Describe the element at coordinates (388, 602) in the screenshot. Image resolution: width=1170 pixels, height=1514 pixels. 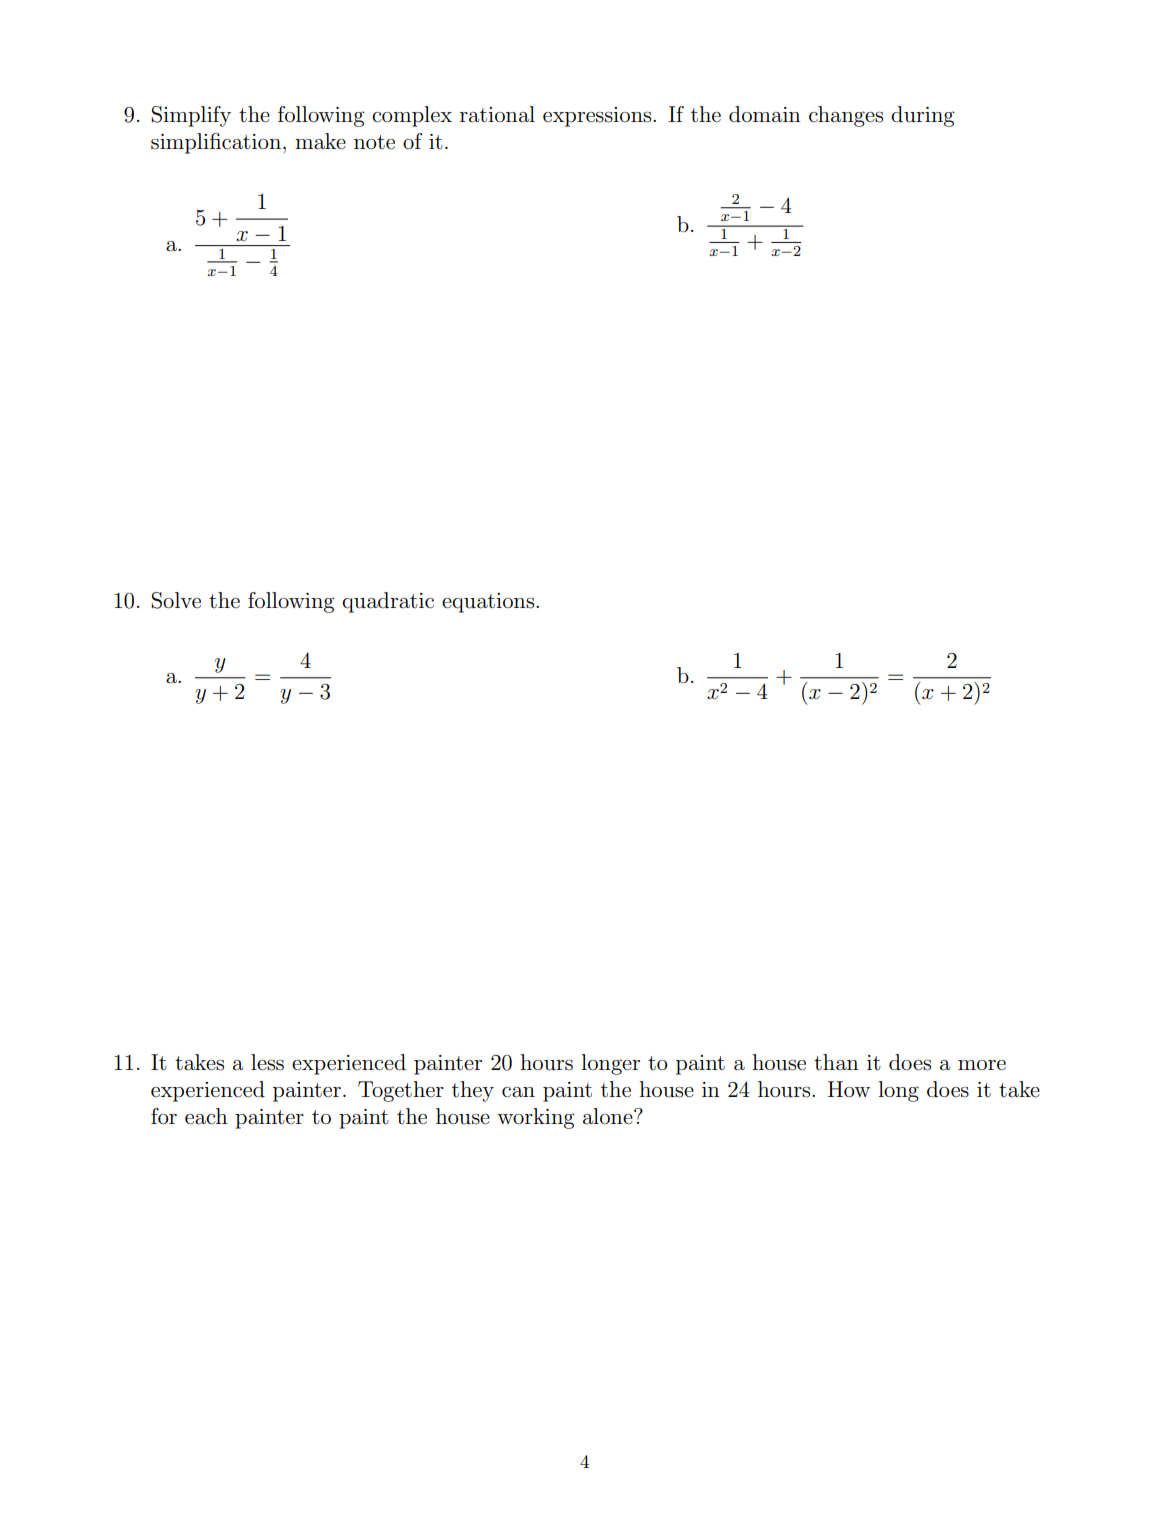
I see `quadratic` at that location.
